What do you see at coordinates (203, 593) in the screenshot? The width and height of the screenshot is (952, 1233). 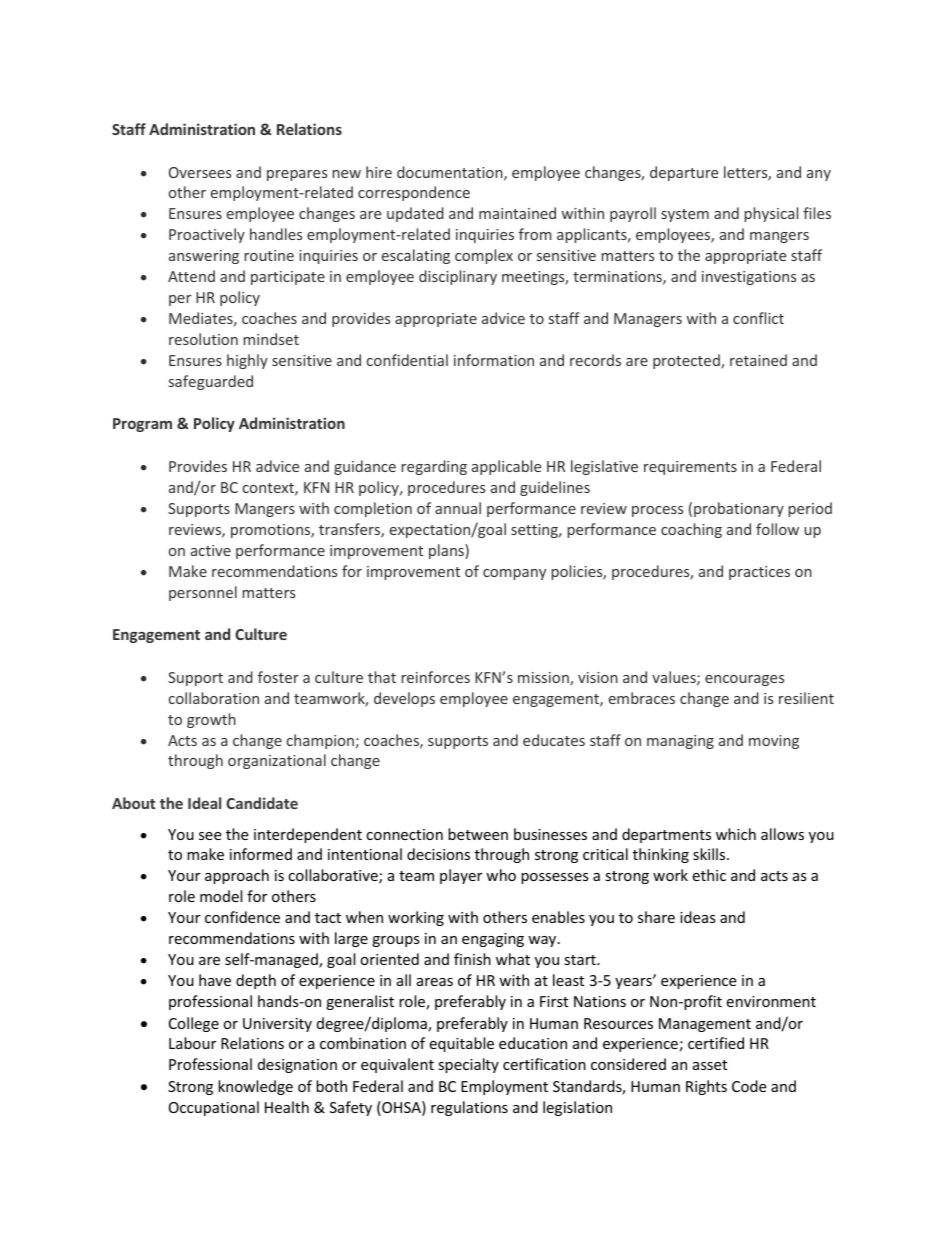 I see `personnel` at bounding box center [203, 593].
